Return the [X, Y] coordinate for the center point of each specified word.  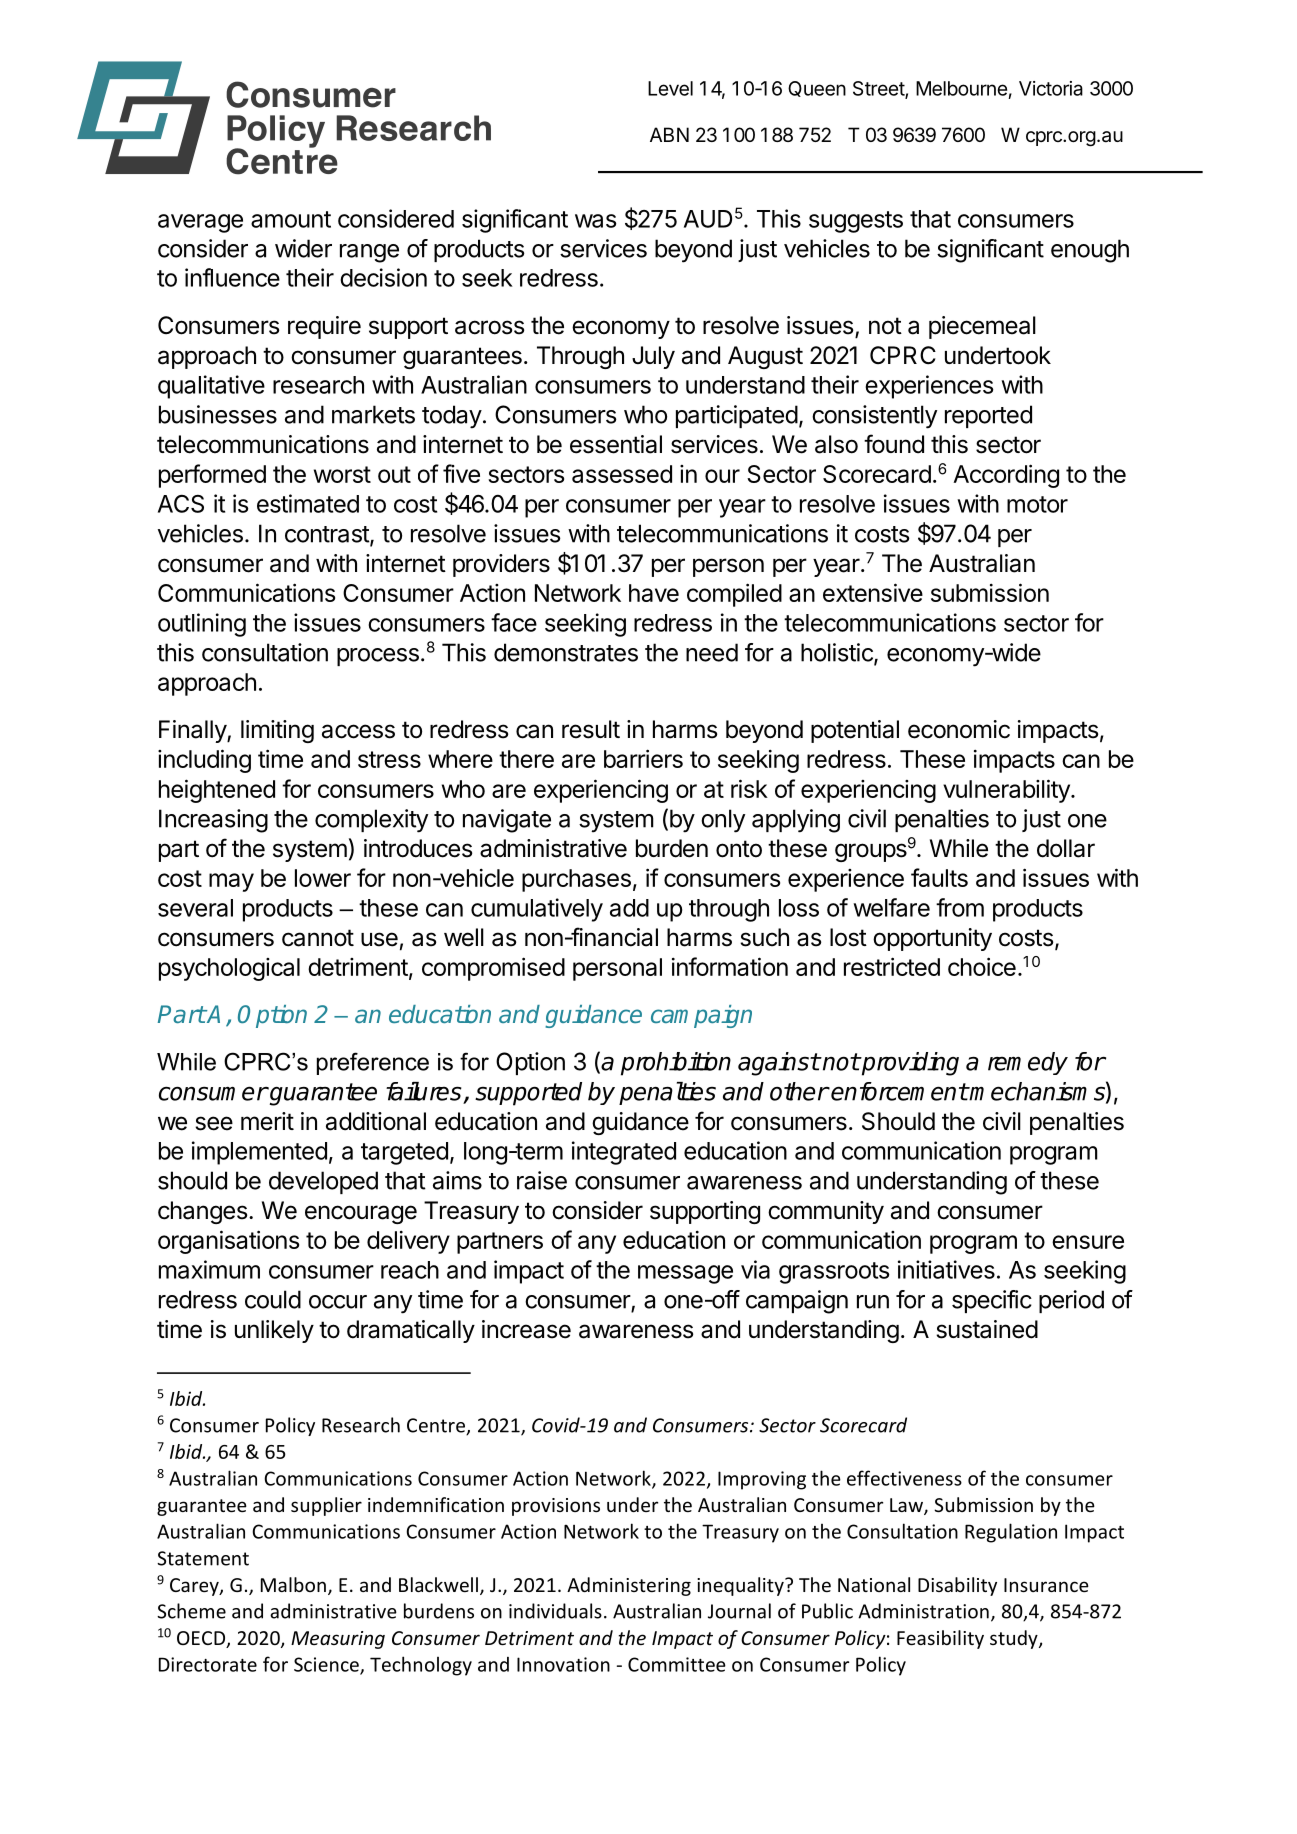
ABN [669, 134]
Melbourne [961, 88]
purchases [576, 880]
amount [291, 219]
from [960, 907]
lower [323, 878]
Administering [629, 1586]
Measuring [338, 1640]
